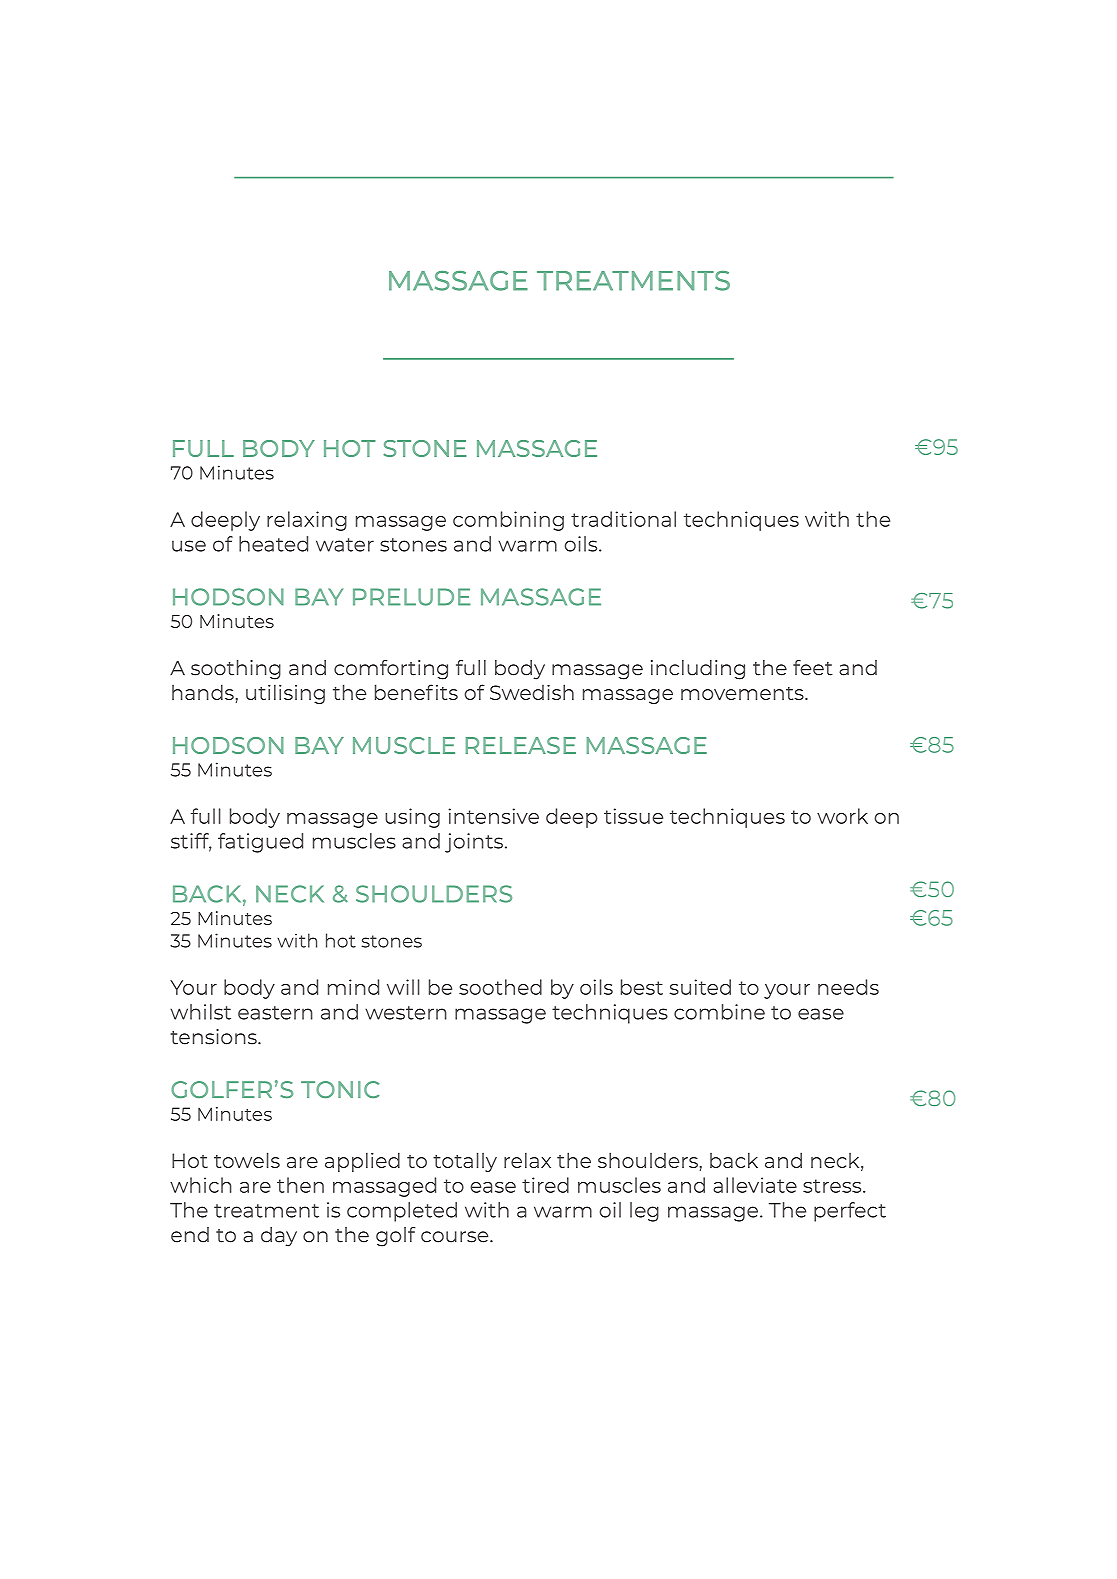 The image size is (1117, 1579). I want to click on day, so click(279, 1237).
